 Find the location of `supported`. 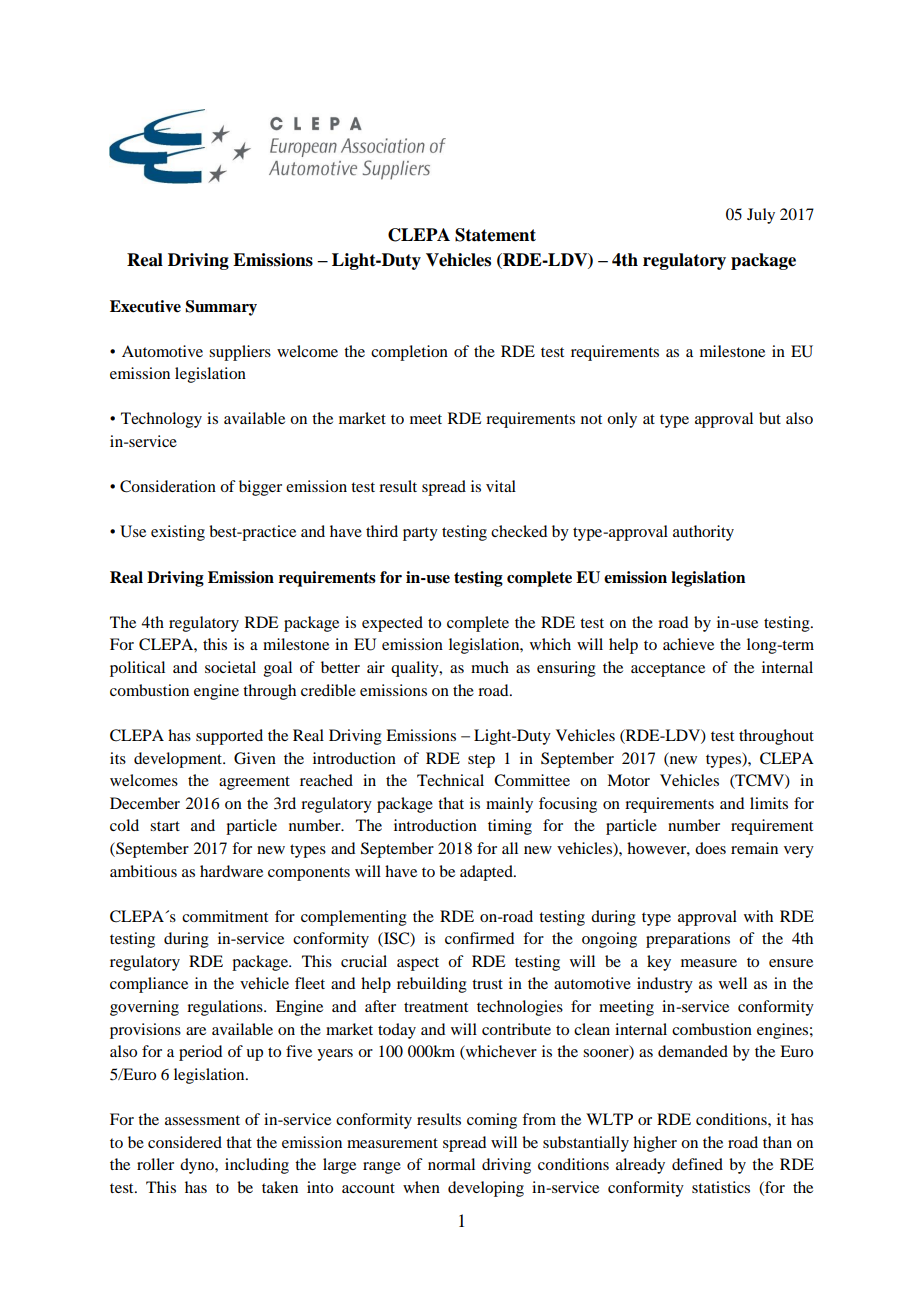

supported is located at coordinates (229, 737).
